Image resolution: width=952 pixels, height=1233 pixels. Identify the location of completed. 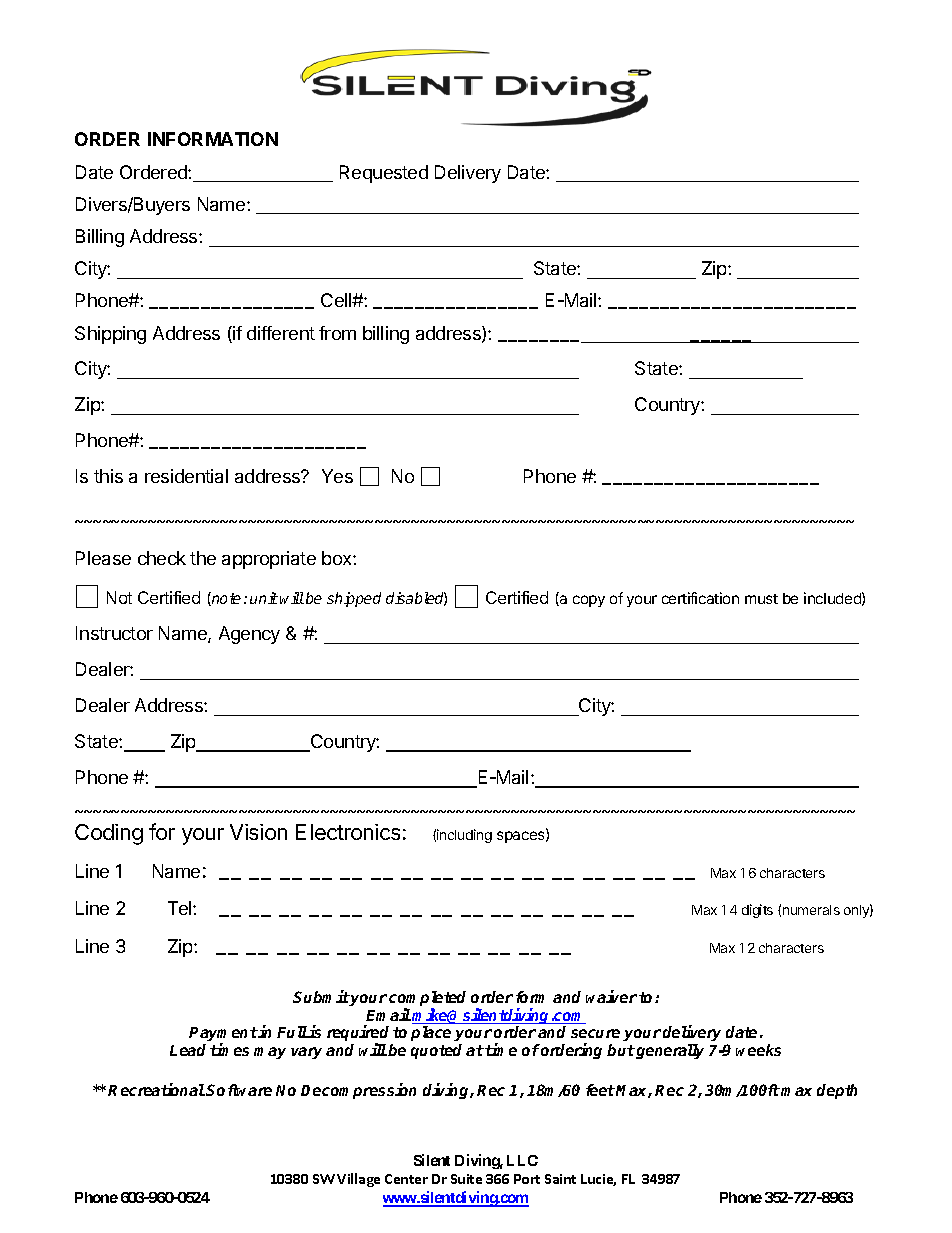
(427, 1000).
